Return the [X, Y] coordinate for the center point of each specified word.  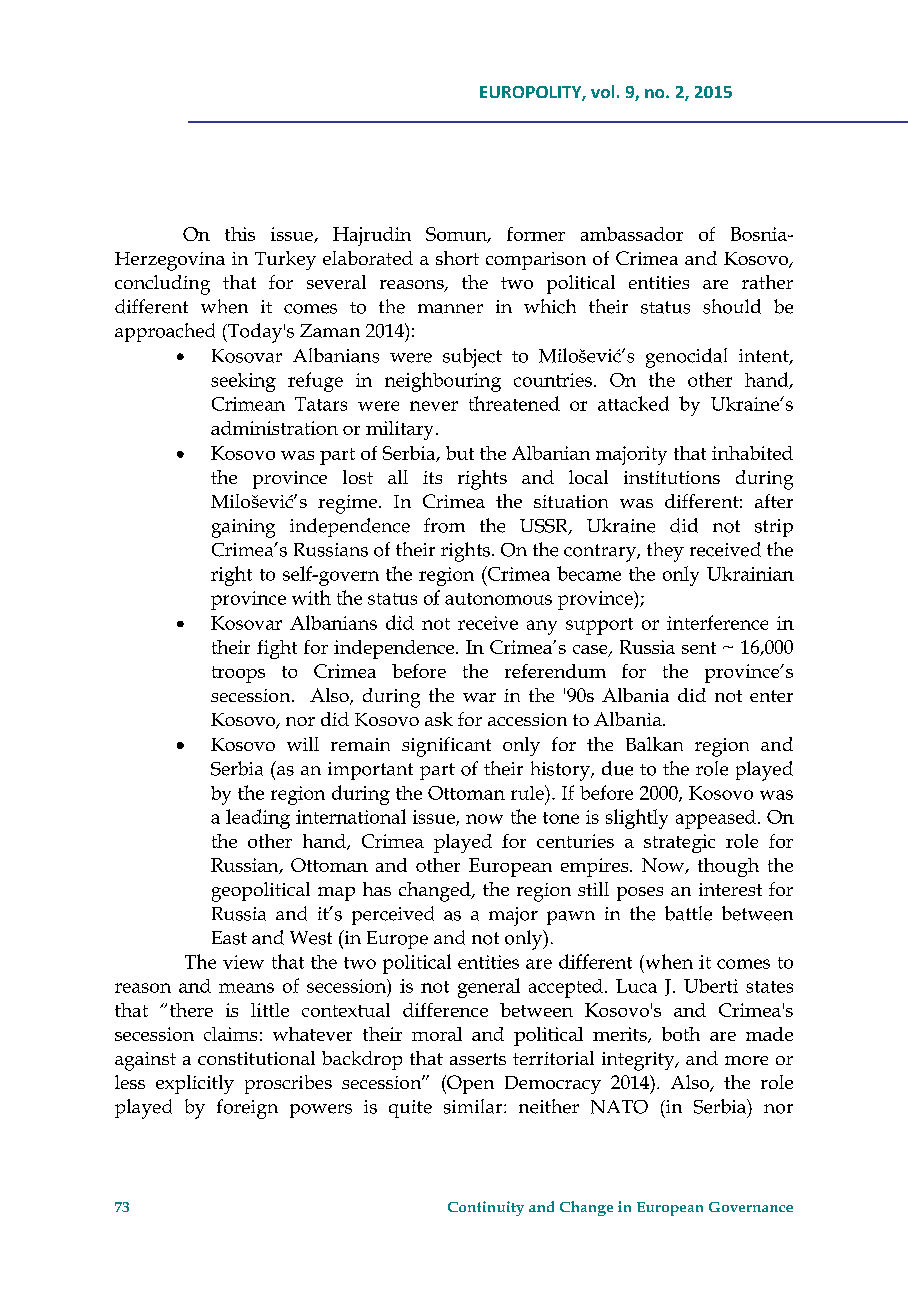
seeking [243, 382]
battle [688, 913]
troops [238, 674]
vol [602, 91]
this [240, 234]
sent [699, 648]
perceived [393, 915]
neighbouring [443, 382]
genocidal [686, 358]
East [229, 938]
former [536, 234]
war [479, 697]
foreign [247, 1109]
